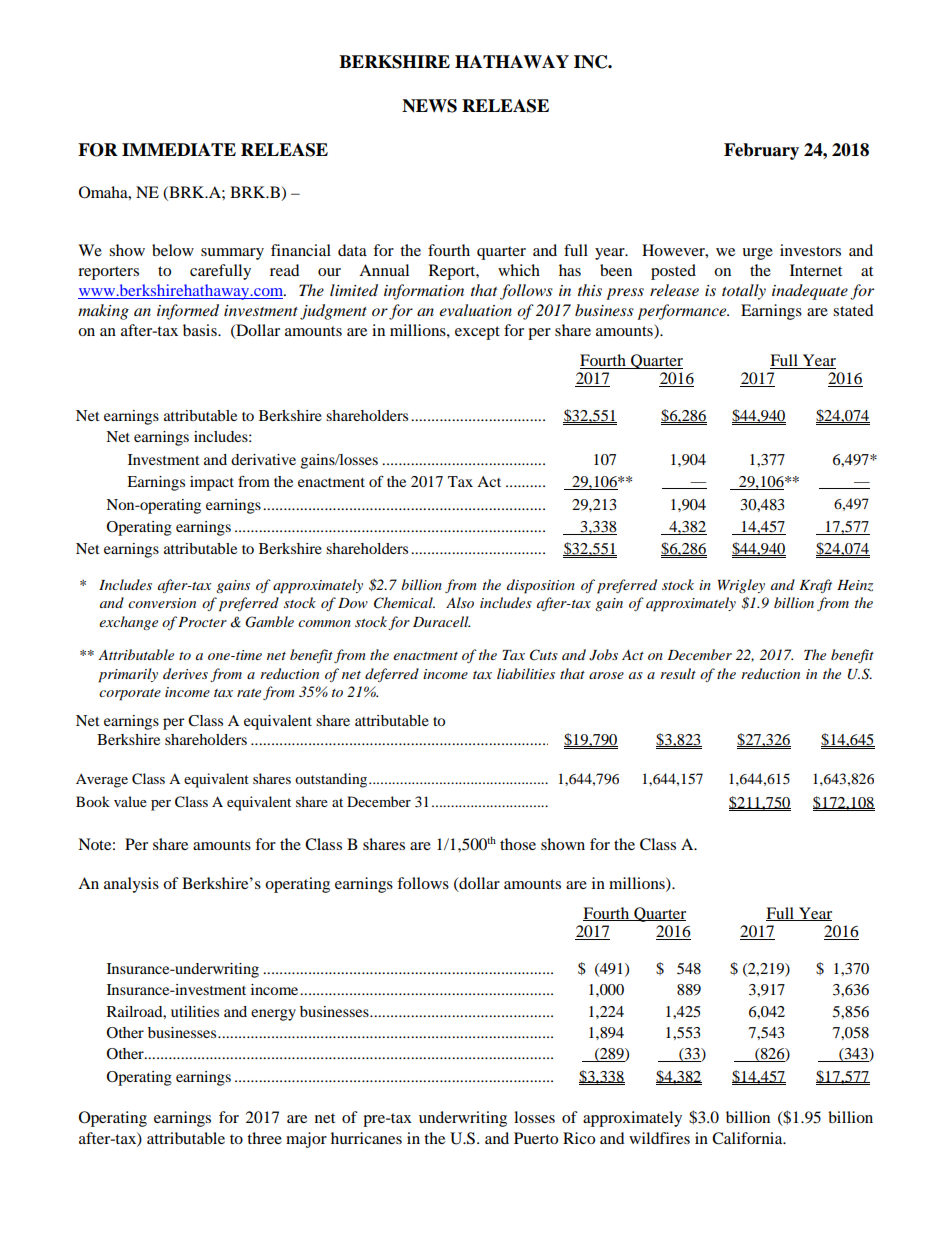 This document has width=952, height=1233. Describe the element at coordinates (744, 292) in the document. I see `totally` at that location.
